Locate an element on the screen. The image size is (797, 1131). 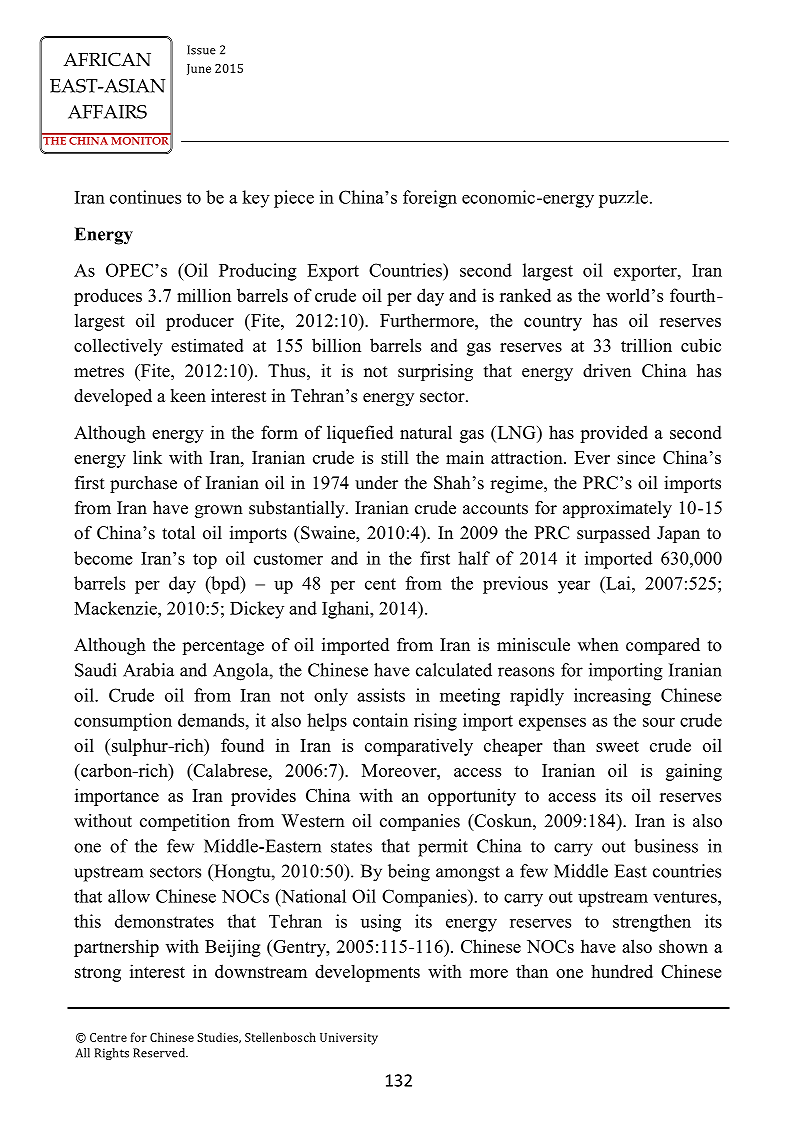
link is located at coordinates (147, 457).
